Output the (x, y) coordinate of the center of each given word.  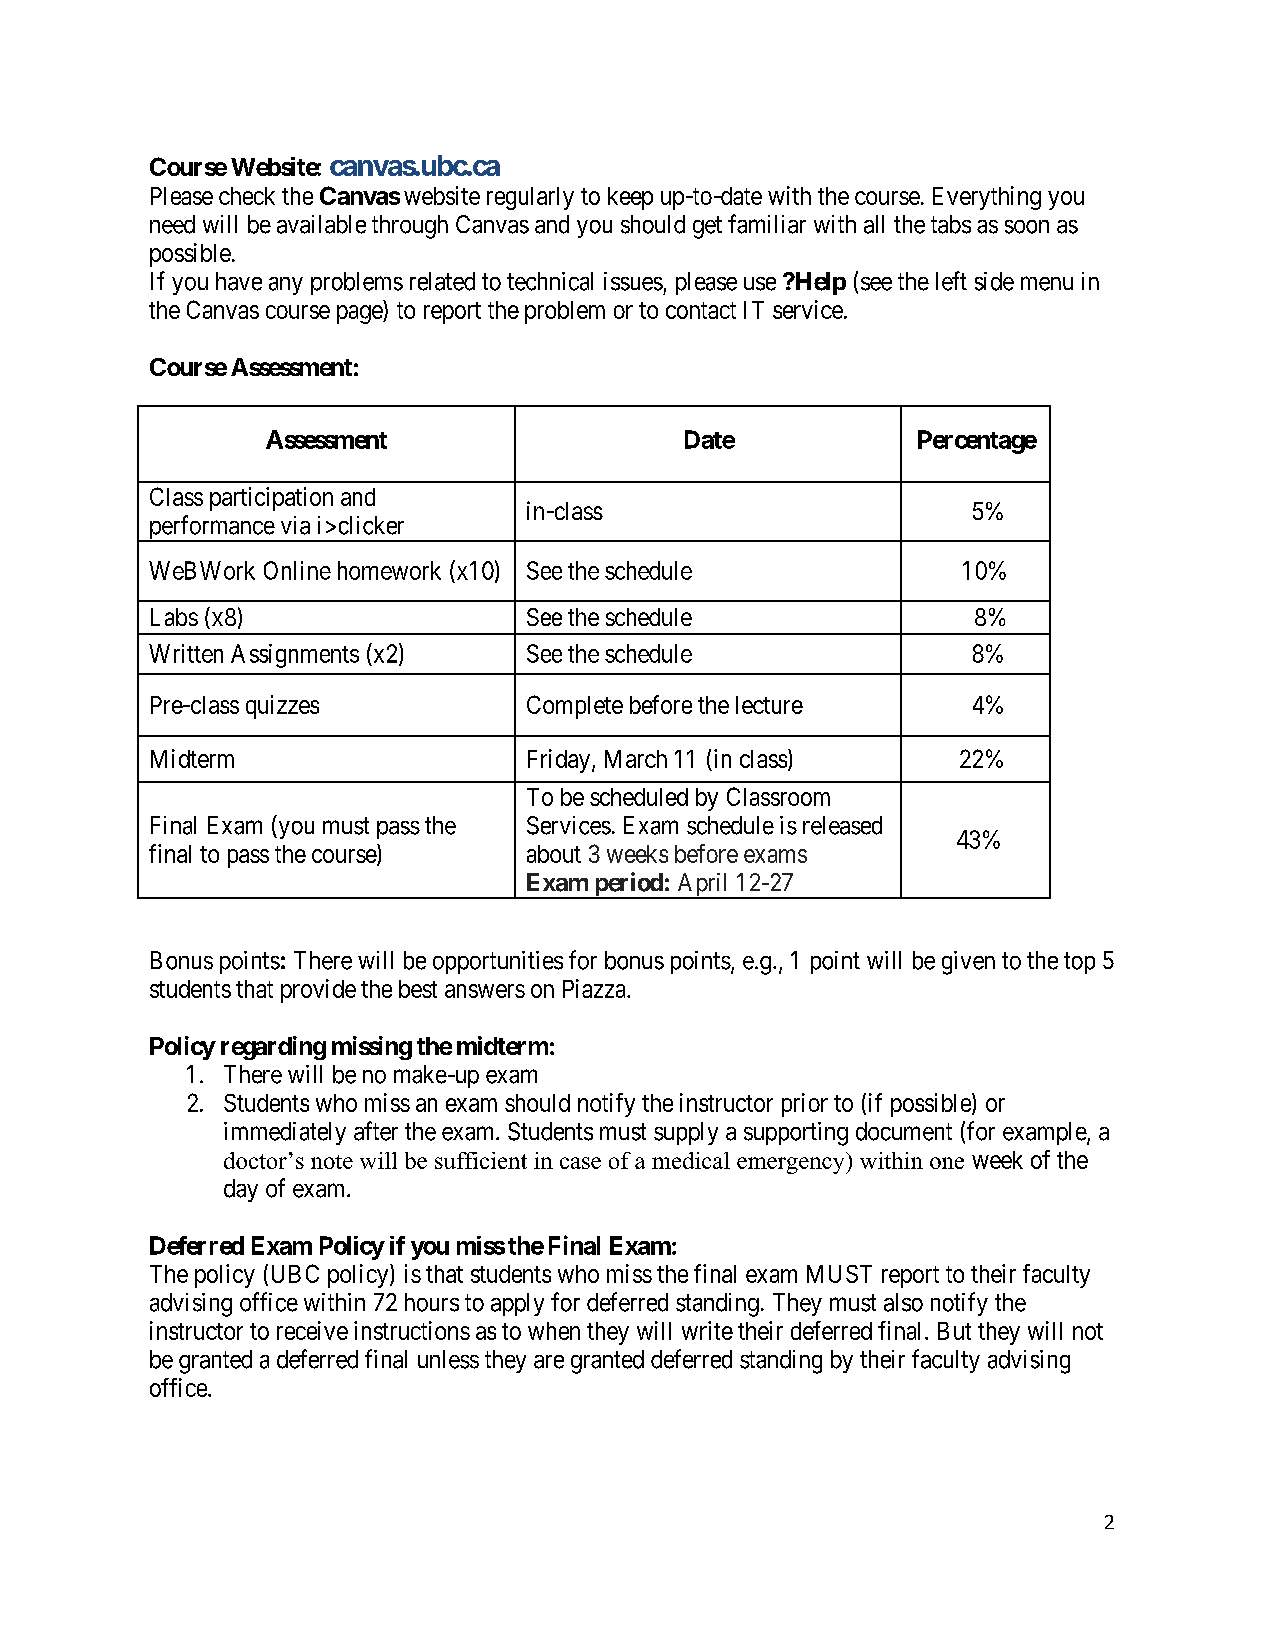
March (636, 759)
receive (312, 1330)
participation (271, 499)
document (904, 1131)
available (321, 224)
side (994, 281)
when (554, 1331)
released (842, 825)
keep (630, 198)
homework (389, 570)
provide (318, 991)
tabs (951, 224)
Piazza (595, 988)
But (954, 1331)
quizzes (282, 707)
